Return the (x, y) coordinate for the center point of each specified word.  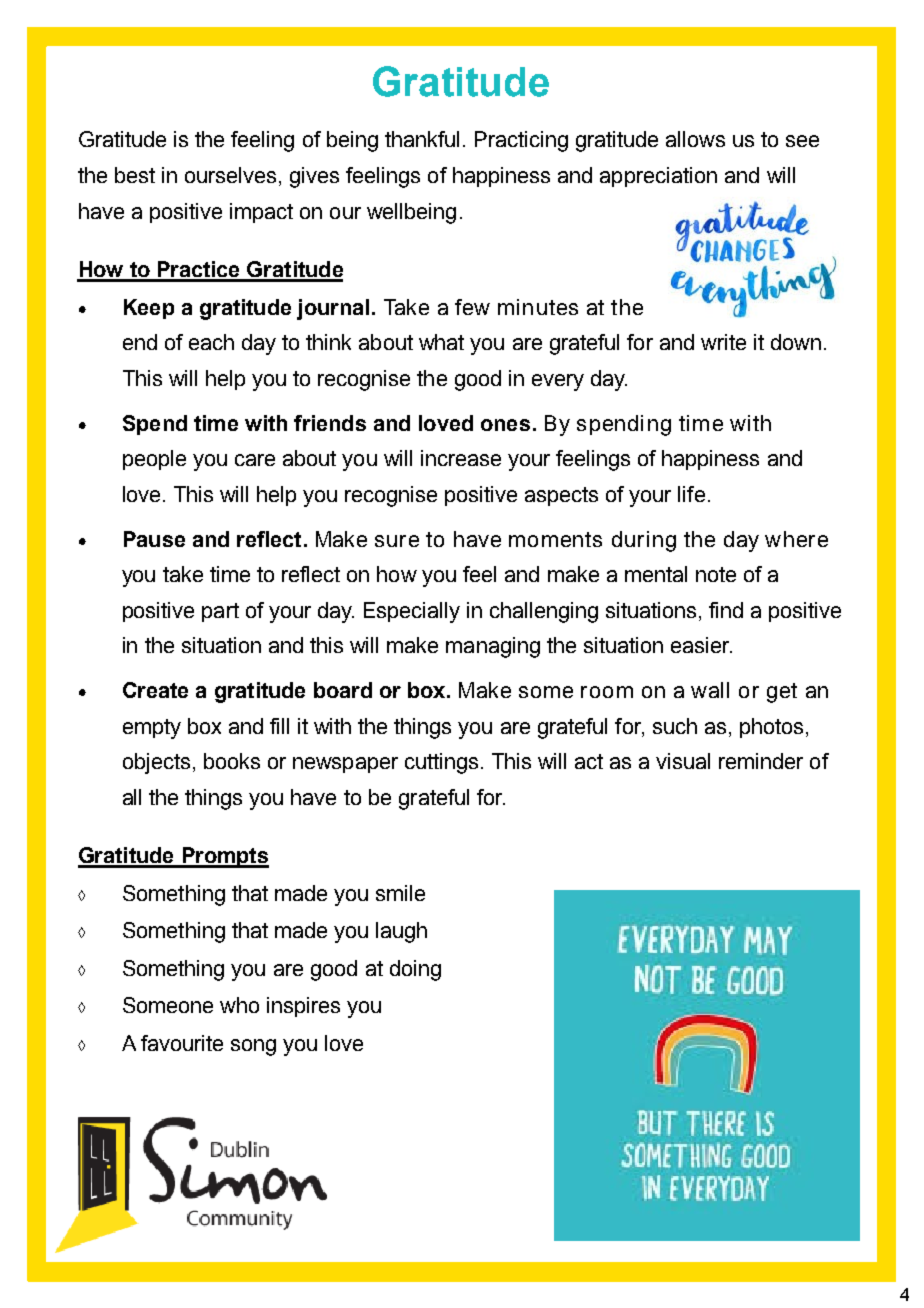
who (239, 1005)
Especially (412, 612)
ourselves (230, 175)
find (726, 610)
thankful (422, 139)
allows (695, 139)
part (220, 612)
